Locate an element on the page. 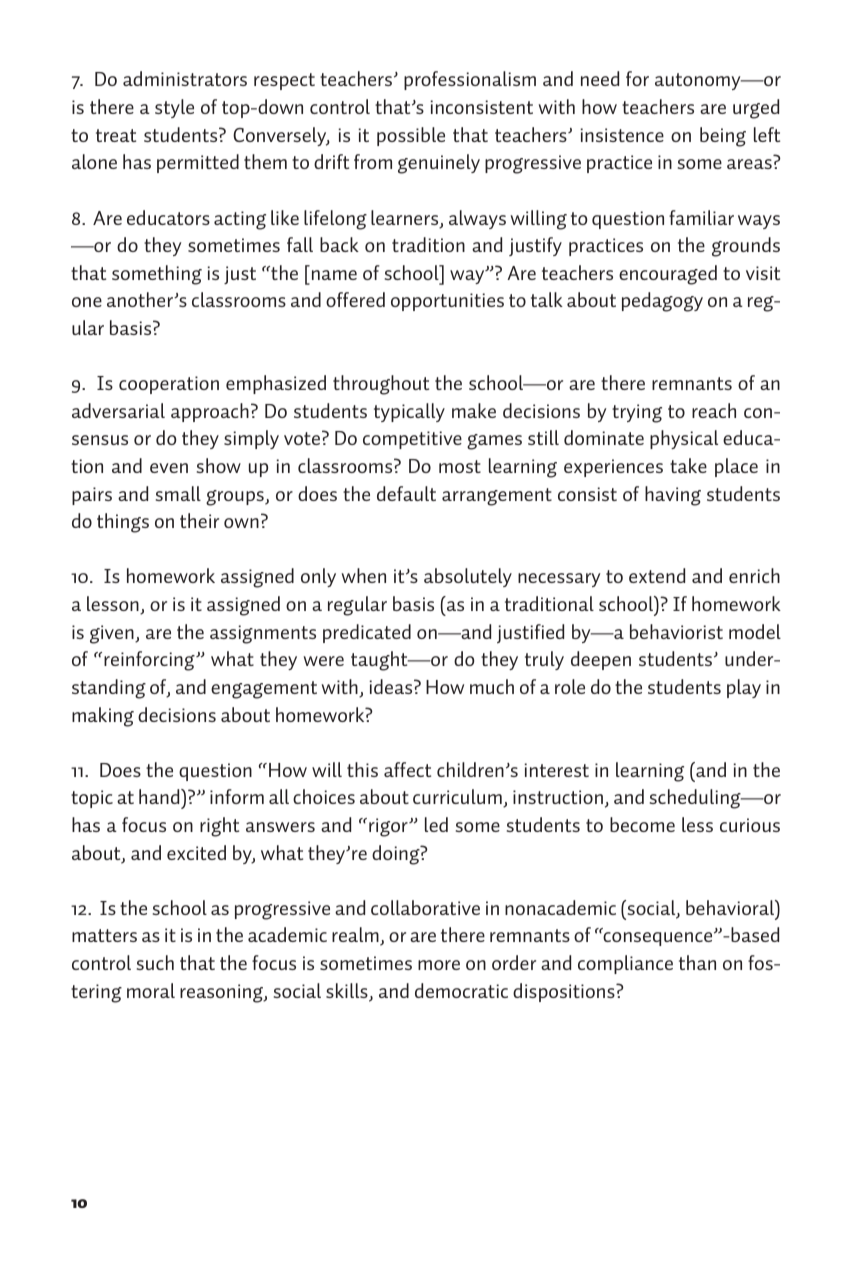 Image resolution: width=852 pixels, height=1278 pixels. having is located at coordinates (673, 496).
